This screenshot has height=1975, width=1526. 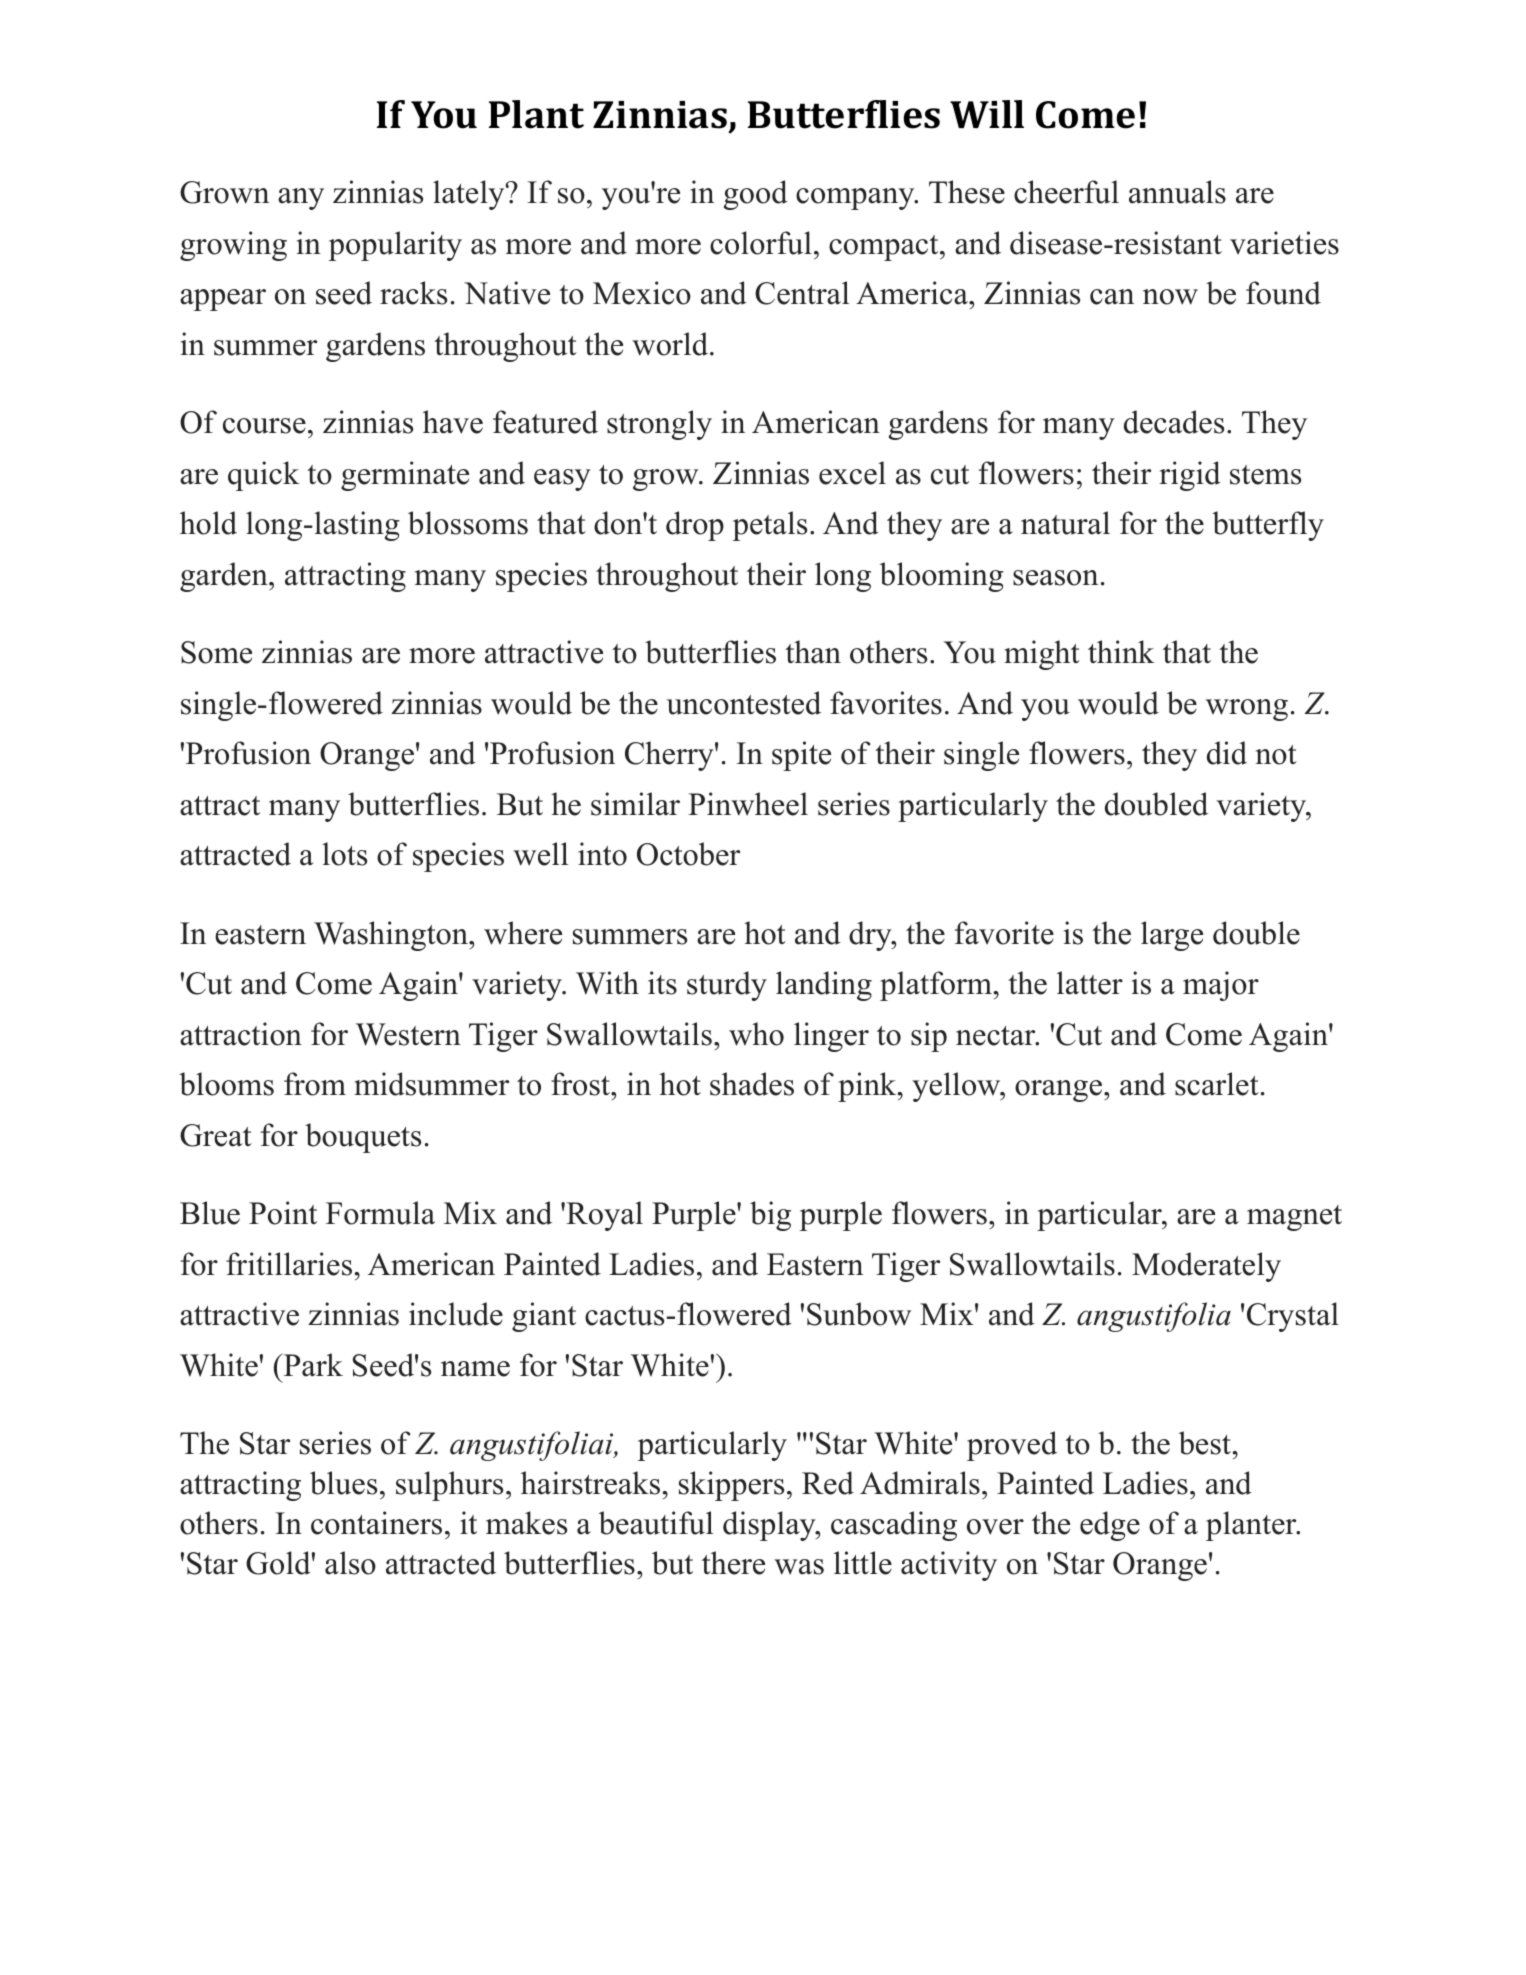 I want to click on good, so click(x=756, y=195).
